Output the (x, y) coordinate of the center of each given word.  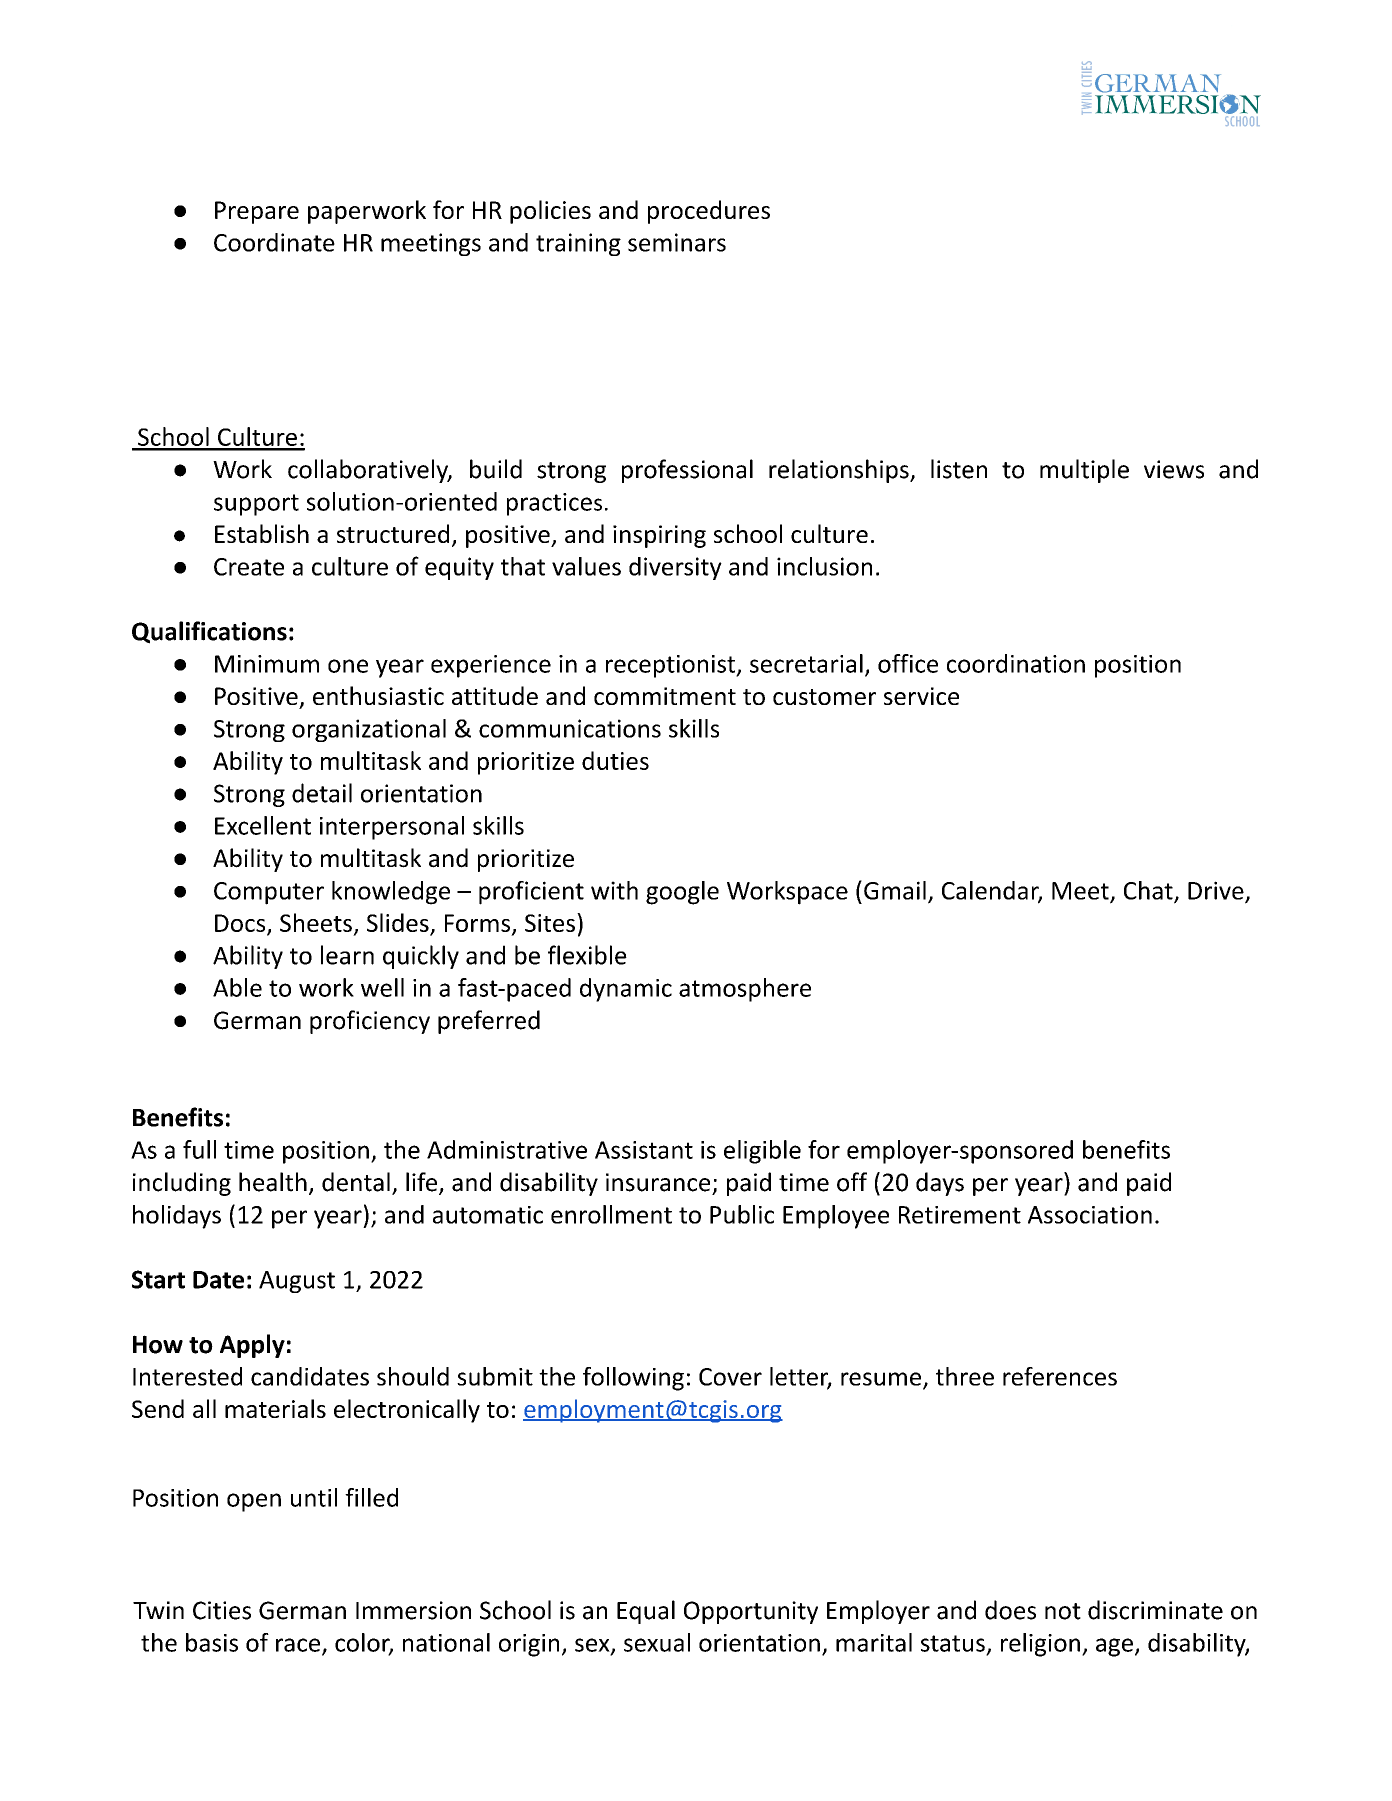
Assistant (644, 1150)
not (1063, 1611)
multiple (1084, 471)
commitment (665, 696)
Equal (646, 1612)
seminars (677, 242)
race (299, 1646)
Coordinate (274, 242)
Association (1090, 1215)
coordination (1016, 663)
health (273, 1182)
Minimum (267, 664)
